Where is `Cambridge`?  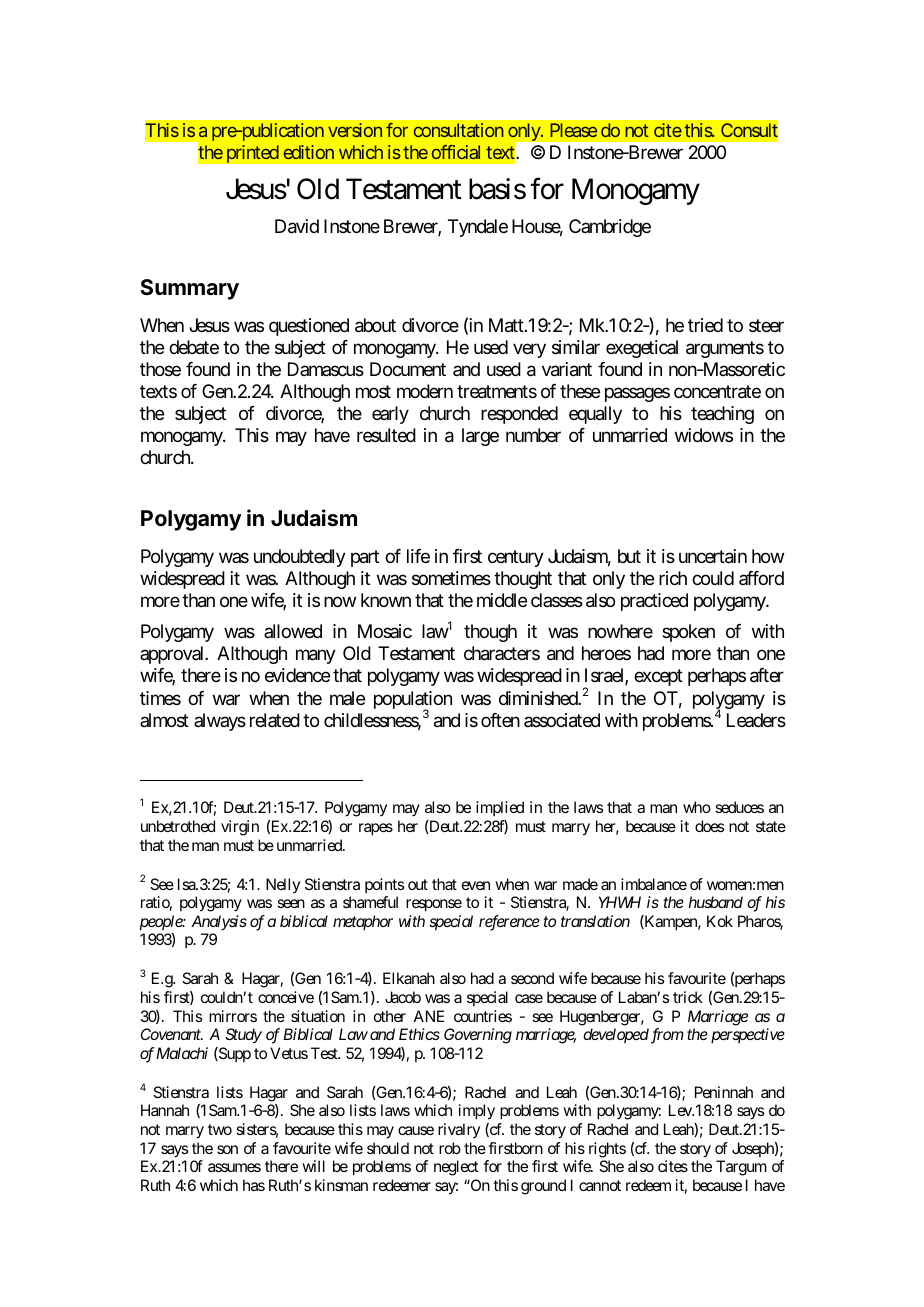
Cambridge is located at coordinates (610, 228).
